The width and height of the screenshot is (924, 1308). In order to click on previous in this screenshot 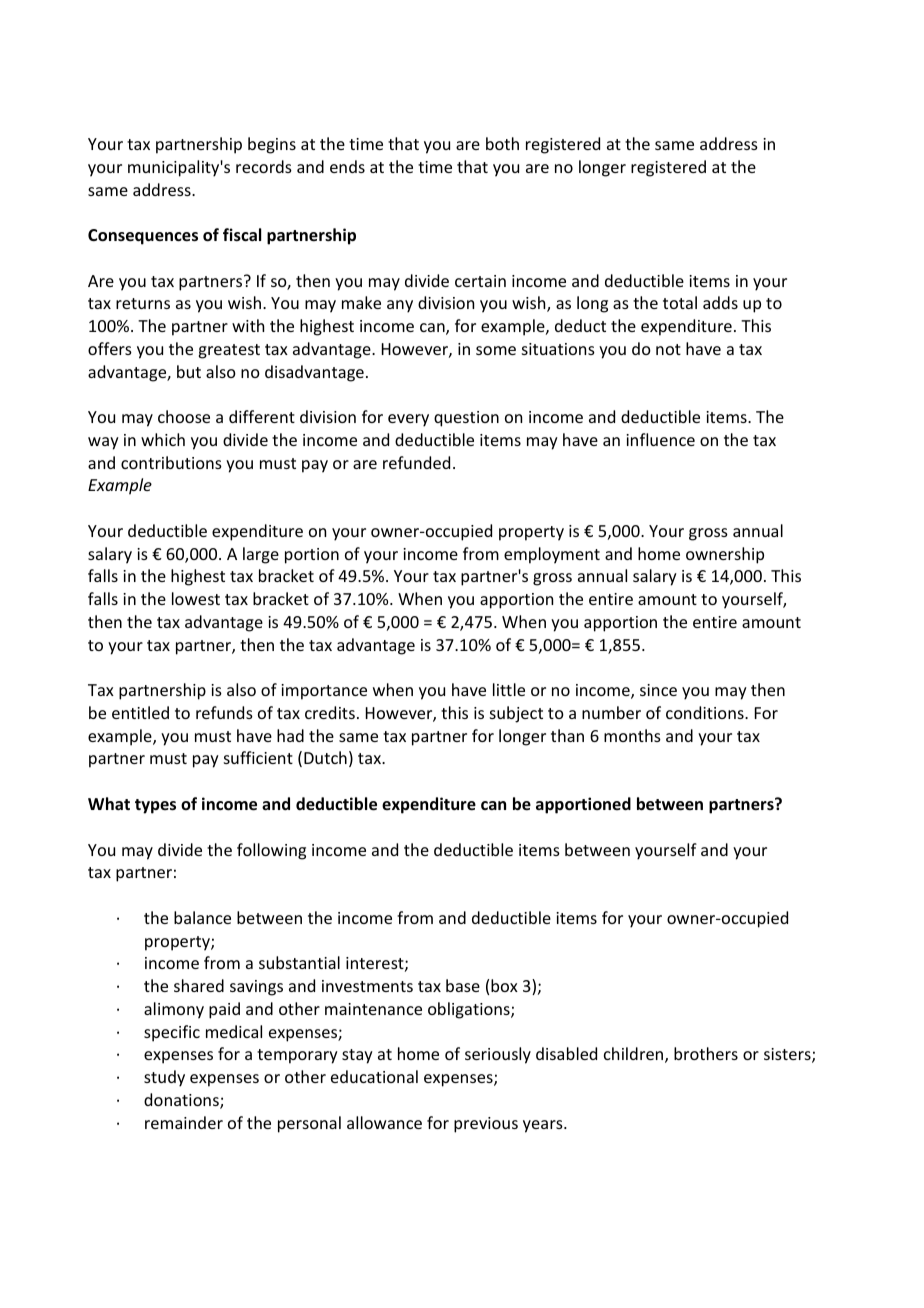, I will do `click(486, 1125)`.
